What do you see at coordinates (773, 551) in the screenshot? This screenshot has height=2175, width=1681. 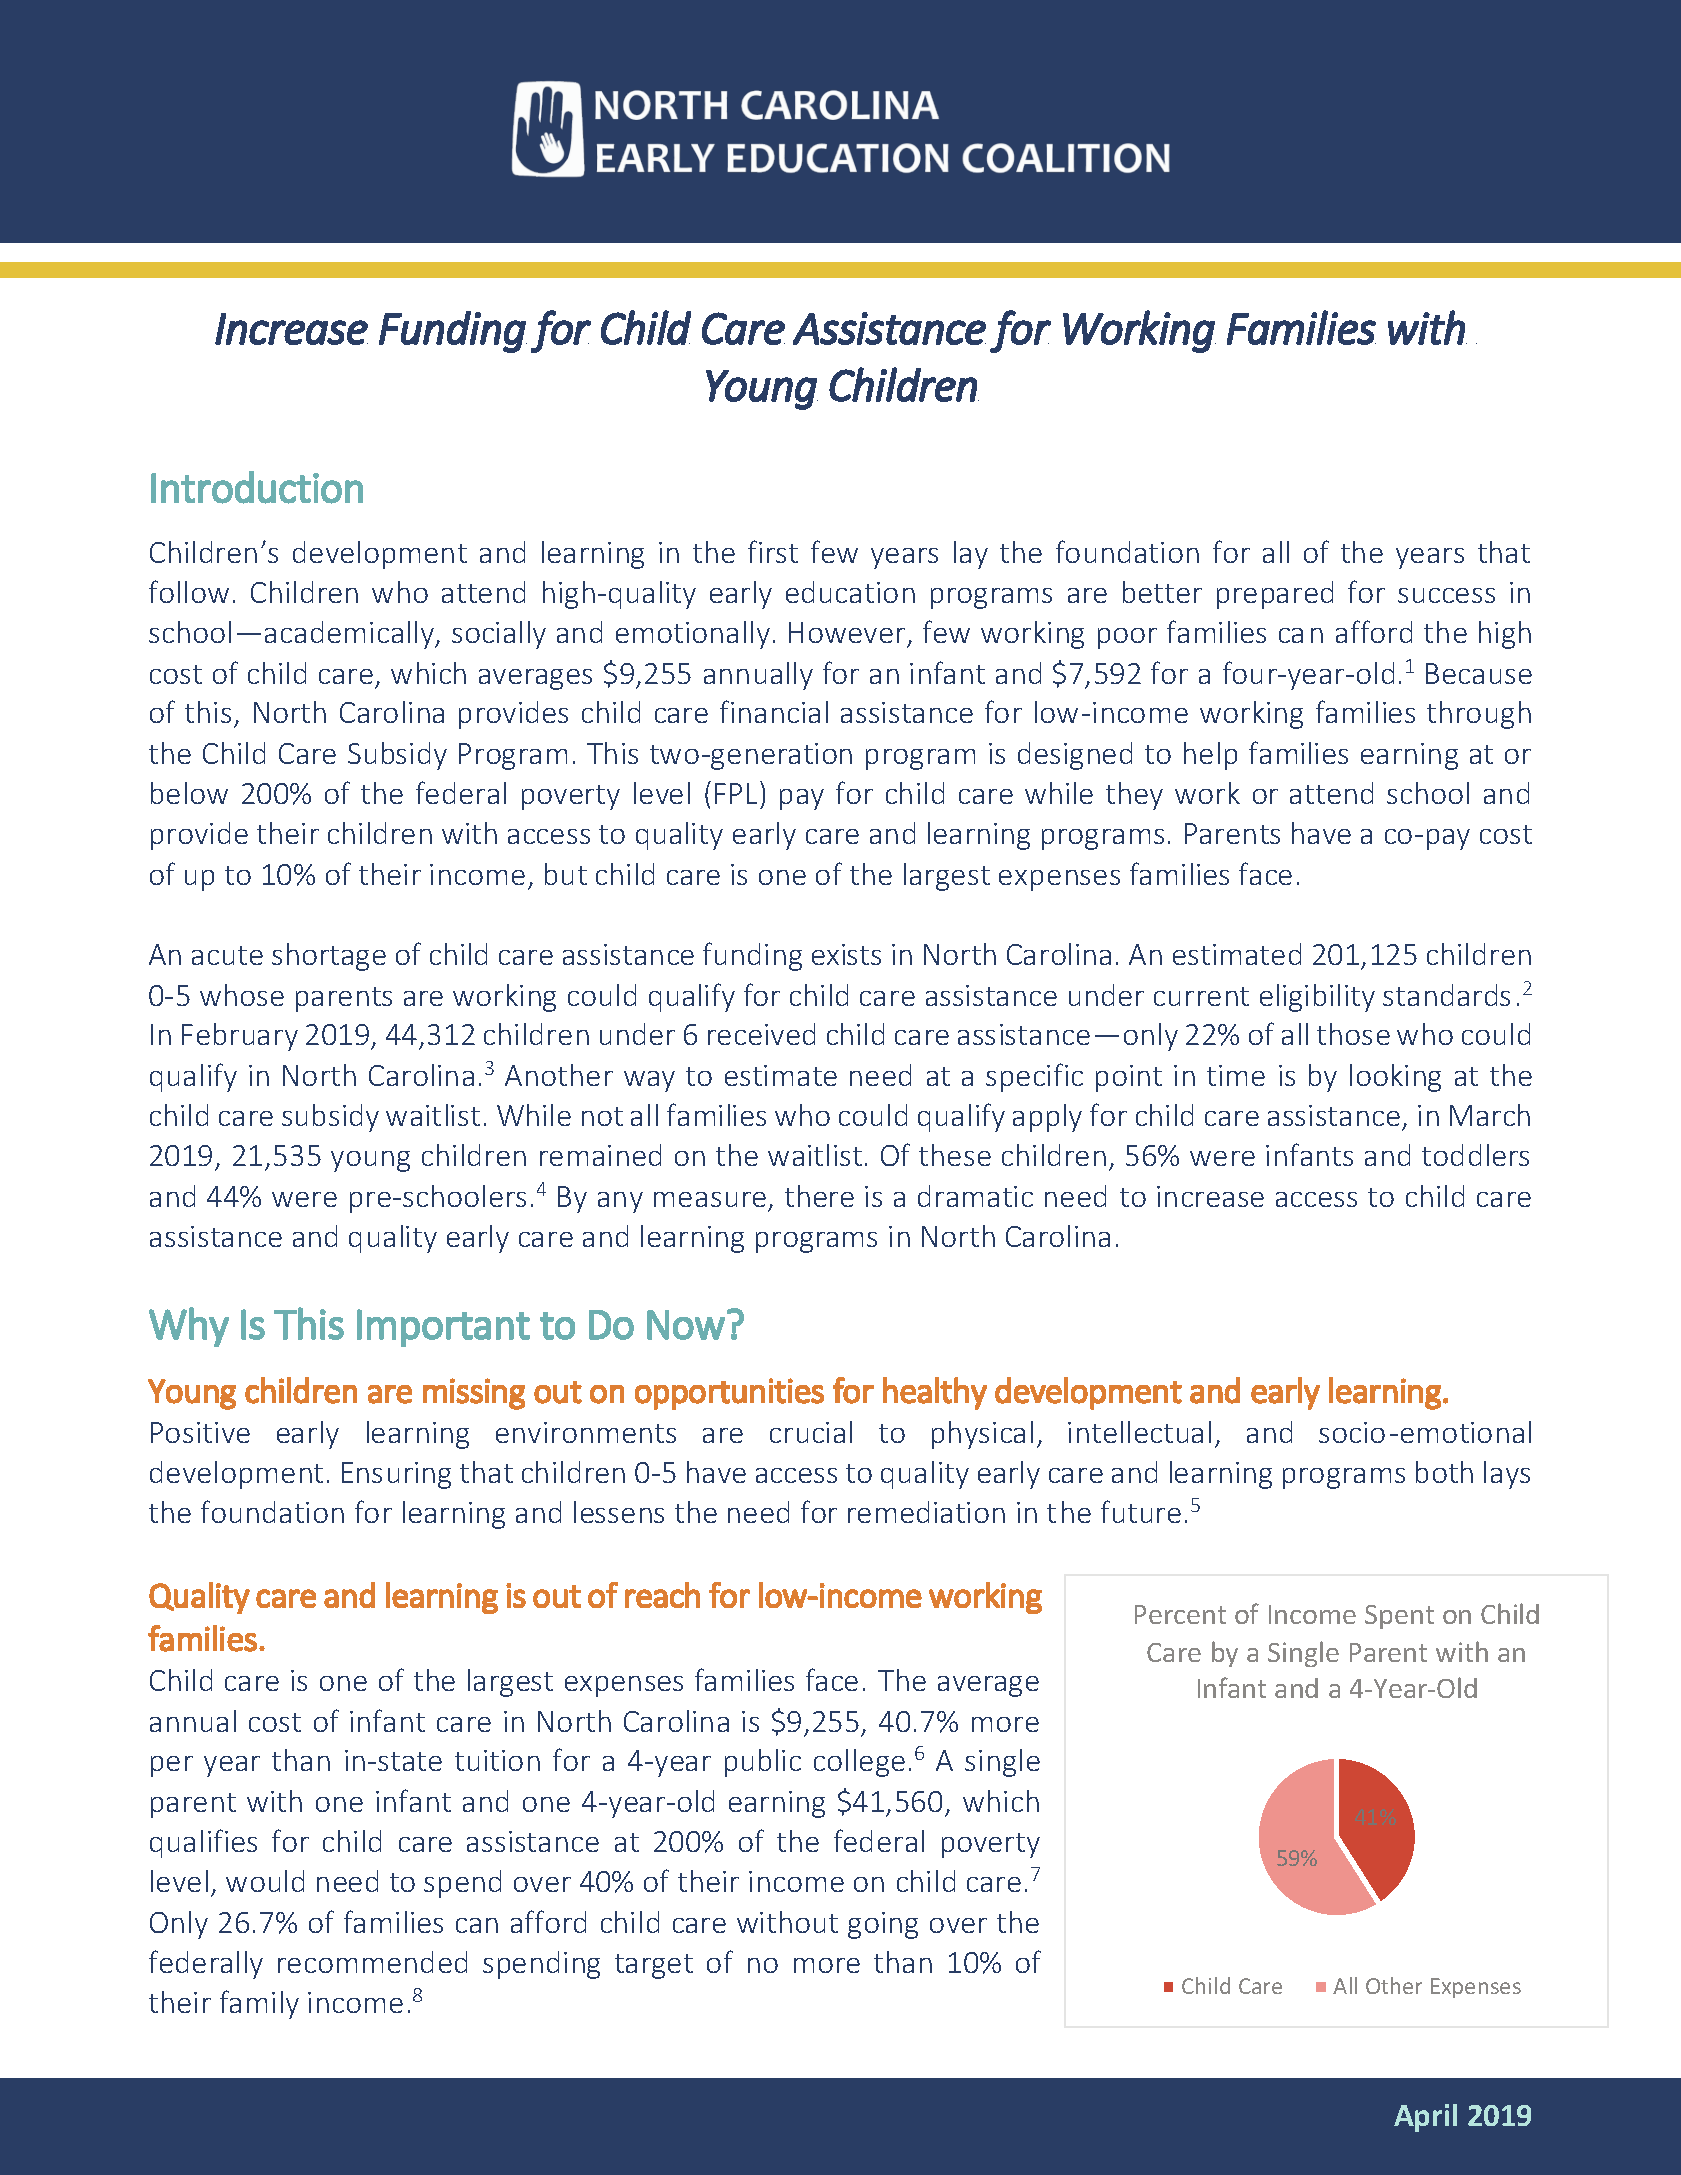 I see `first` at bounding box center [773, 551].
